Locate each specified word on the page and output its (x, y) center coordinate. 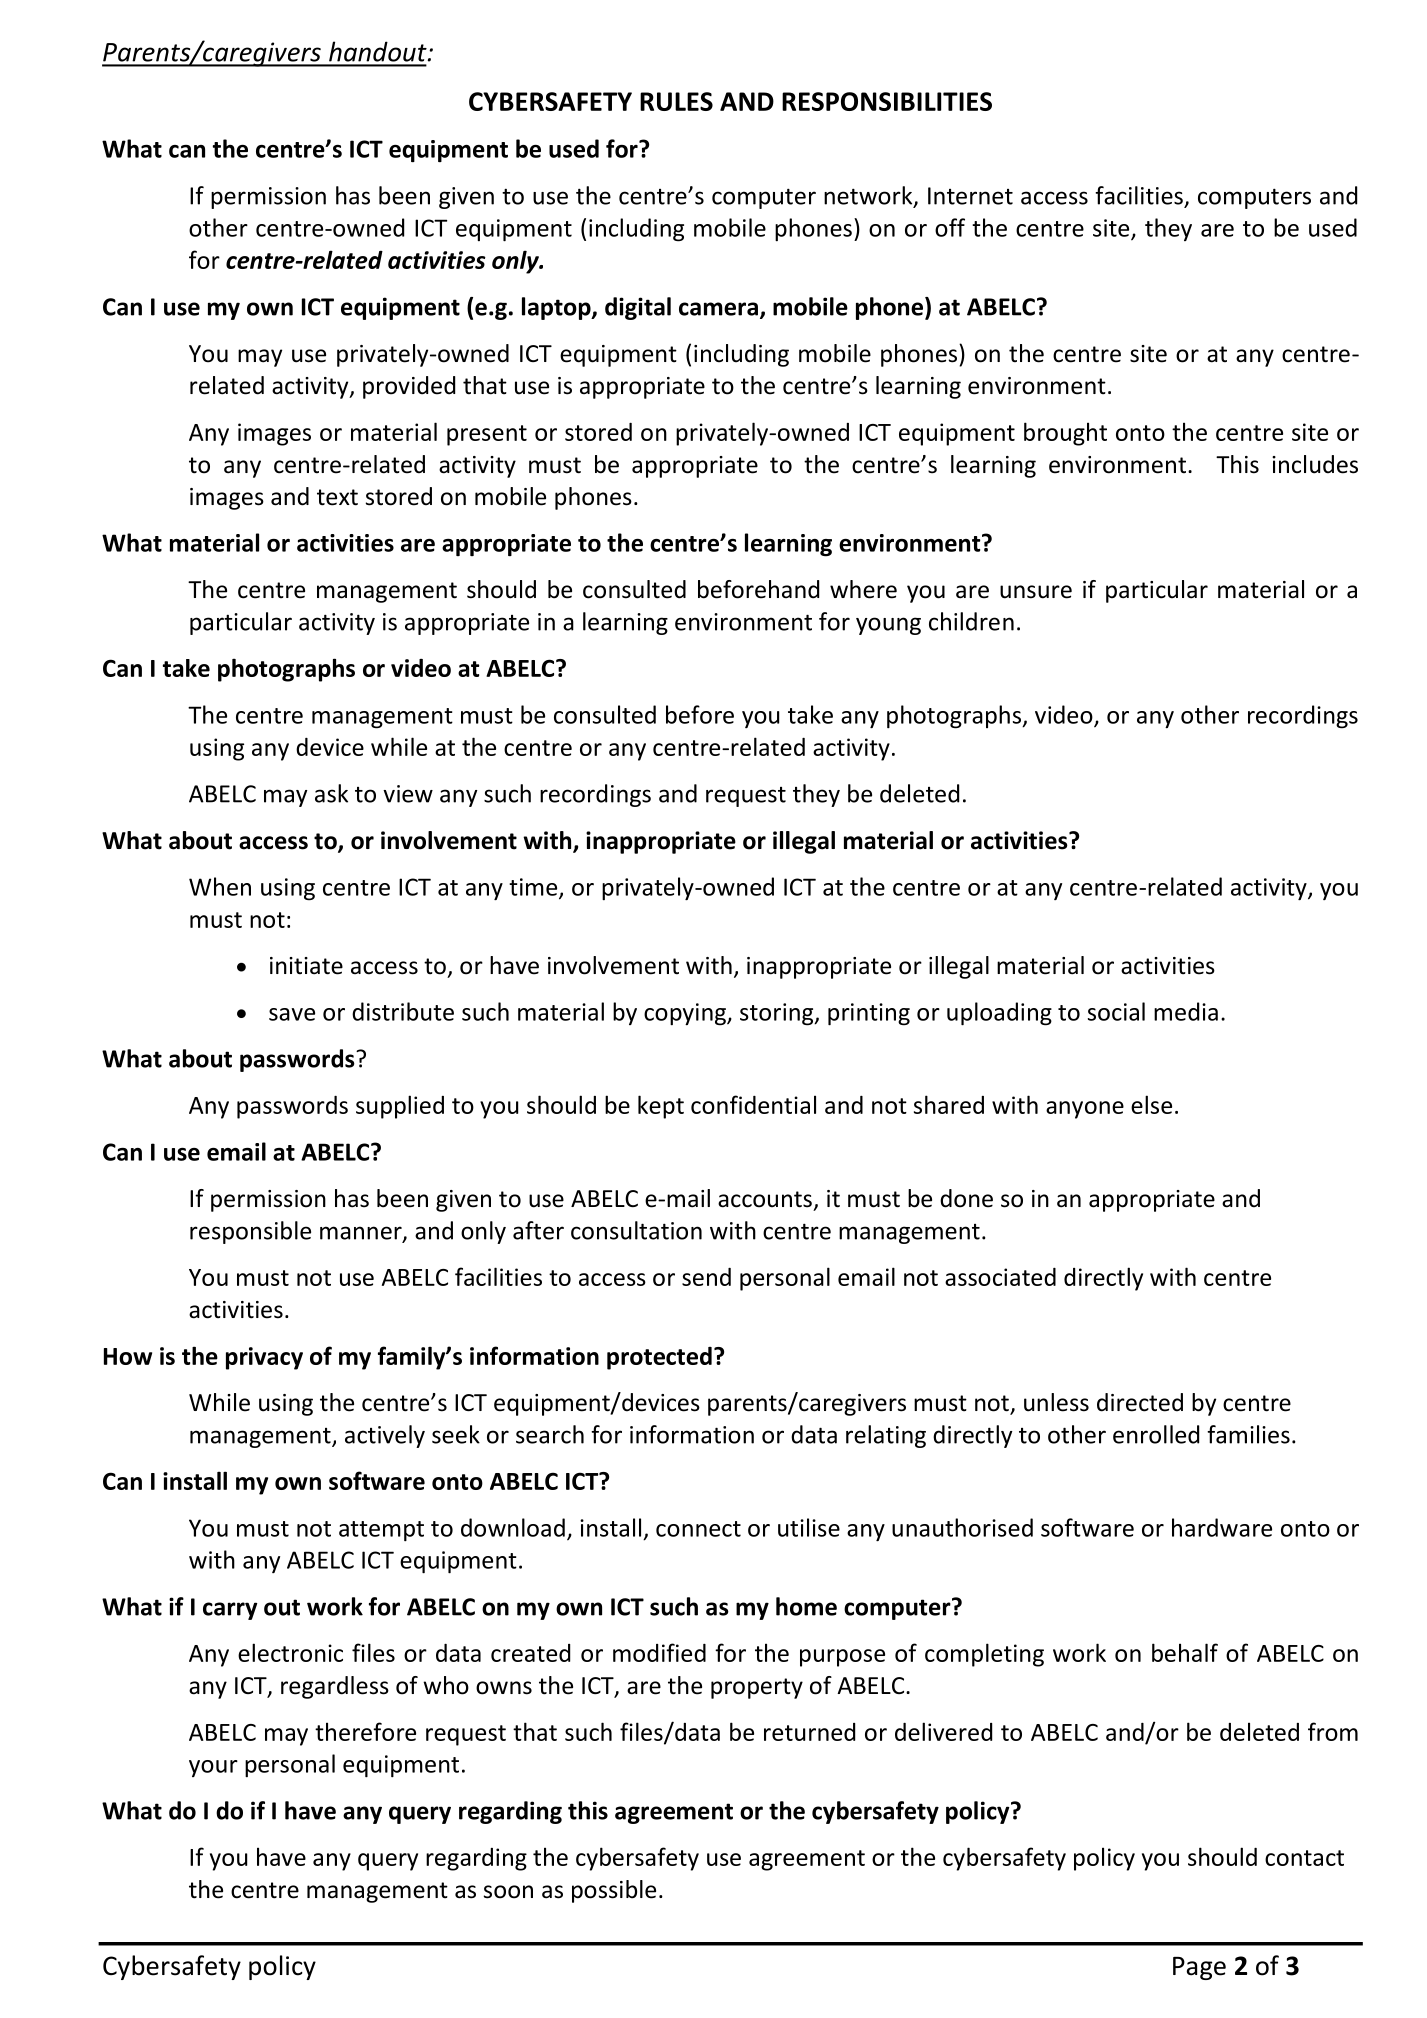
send (706, 1277)
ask (331, 793)
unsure (1036, 592)
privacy (264, 1358)
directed (1140, 1402)
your (213, 1768)
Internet (970, 196)
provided (409, 387)
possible (614, 1891)
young (888, 626)
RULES (676, 101)
